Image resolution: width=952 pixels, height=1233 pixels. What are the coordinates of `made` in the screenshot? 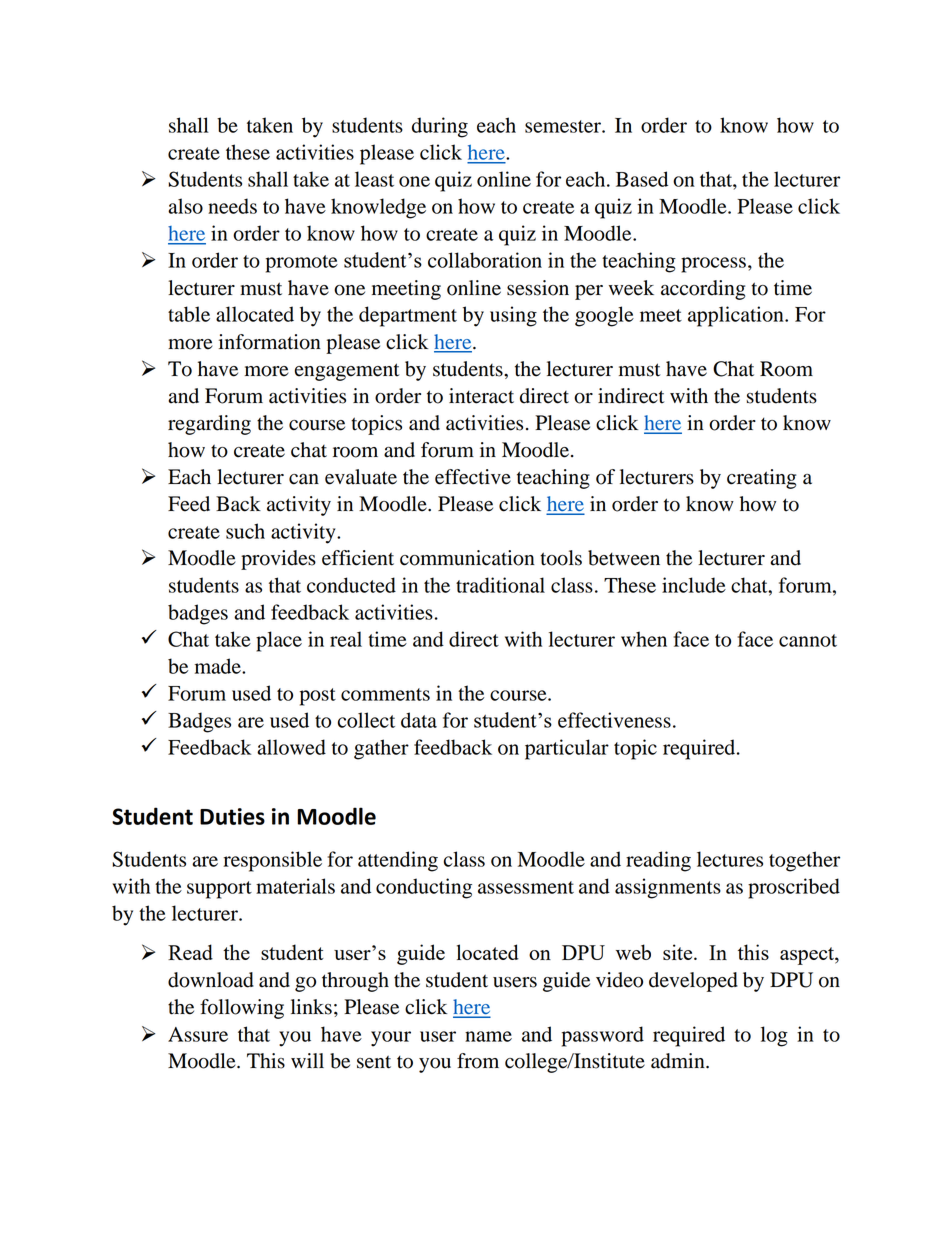 It's located at (219, 666).
